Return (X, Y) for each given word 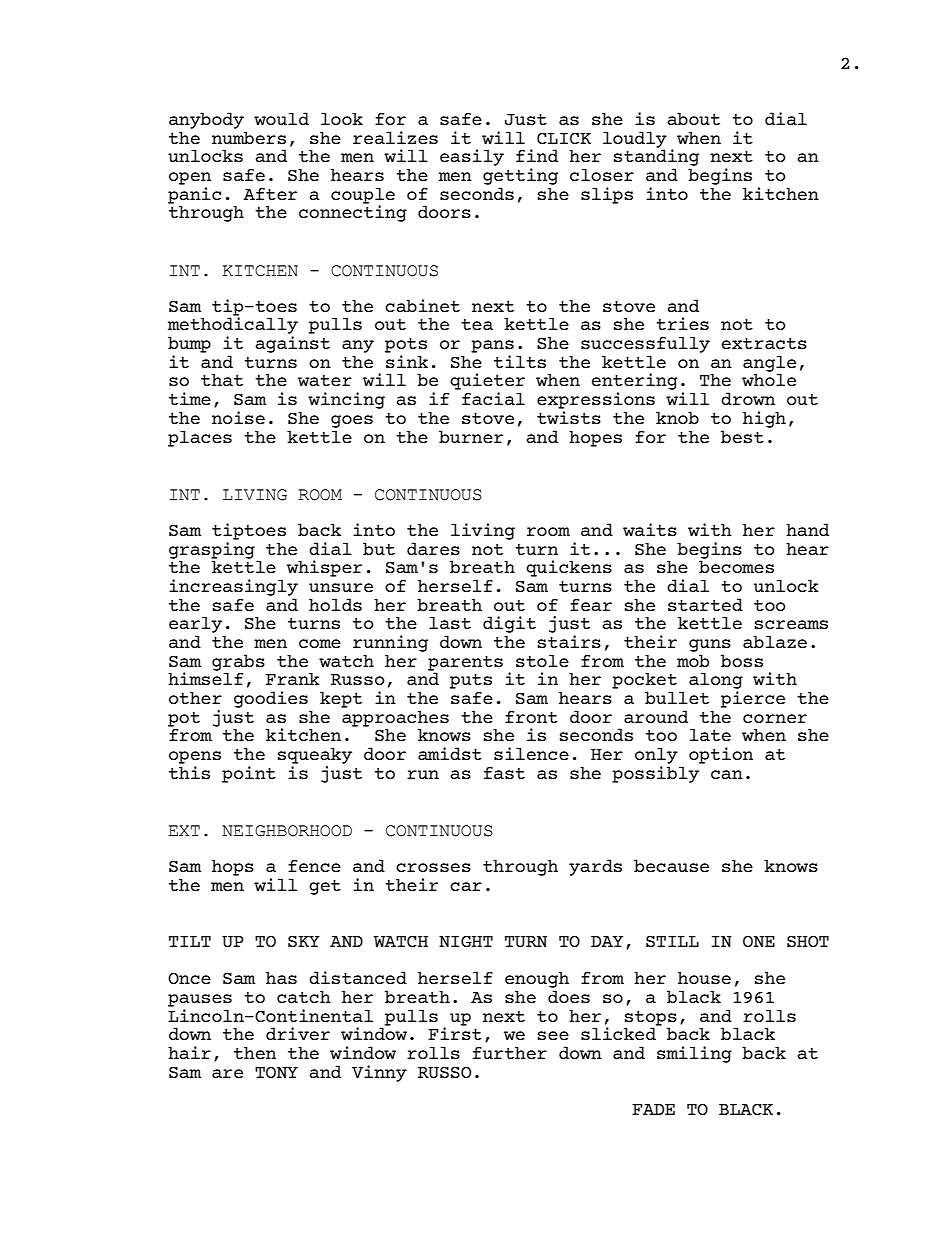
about (693, 118)
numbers (249, 137)
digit (509, 624)
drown (748, 398)
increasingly (233, 587)
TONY (276, 1072)
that (222, 379)
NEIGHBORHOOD (287, 831)
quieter (487, 383)
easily (472, 157)
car (466, 886)
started (705, 604)
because (671, 865)
